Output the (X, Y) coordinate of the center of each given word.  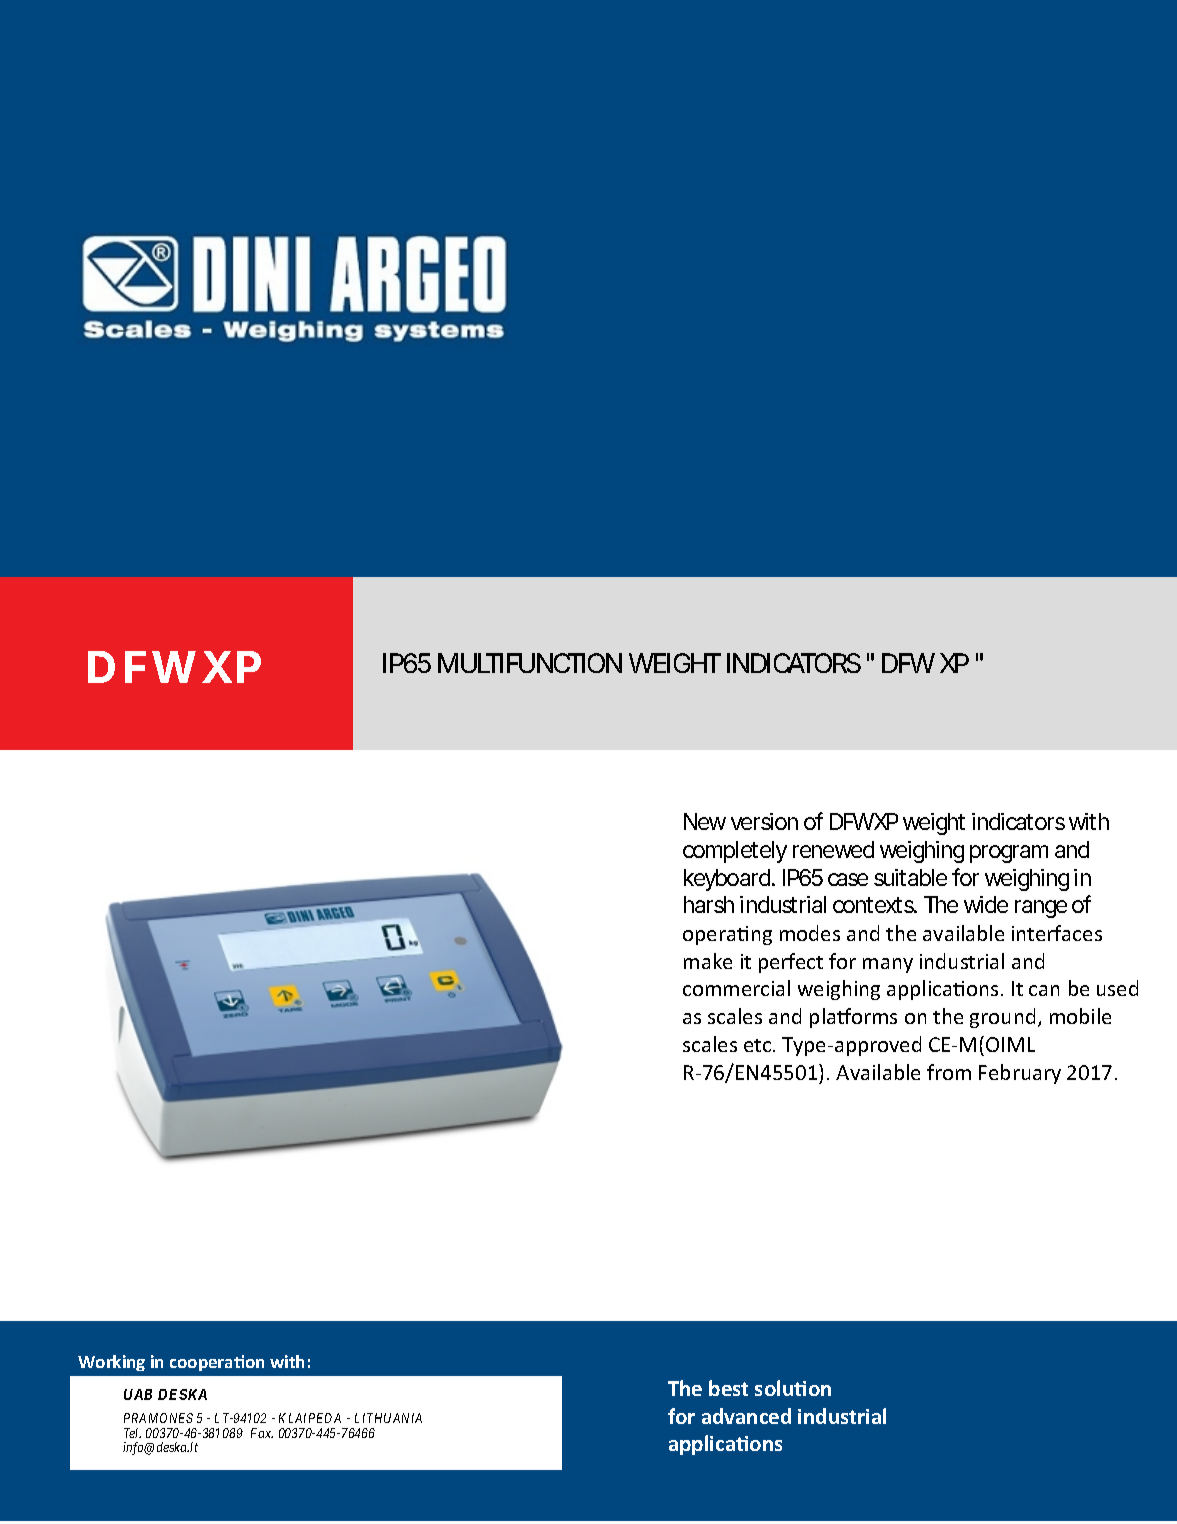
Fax (262, 1433)
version (764, 821)
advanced (746, 1416)
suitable (913, 877)
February (1020, 1074)
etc (759, 1045)
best (728, 1388)
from (949, 1072)
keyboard (729, 880)
